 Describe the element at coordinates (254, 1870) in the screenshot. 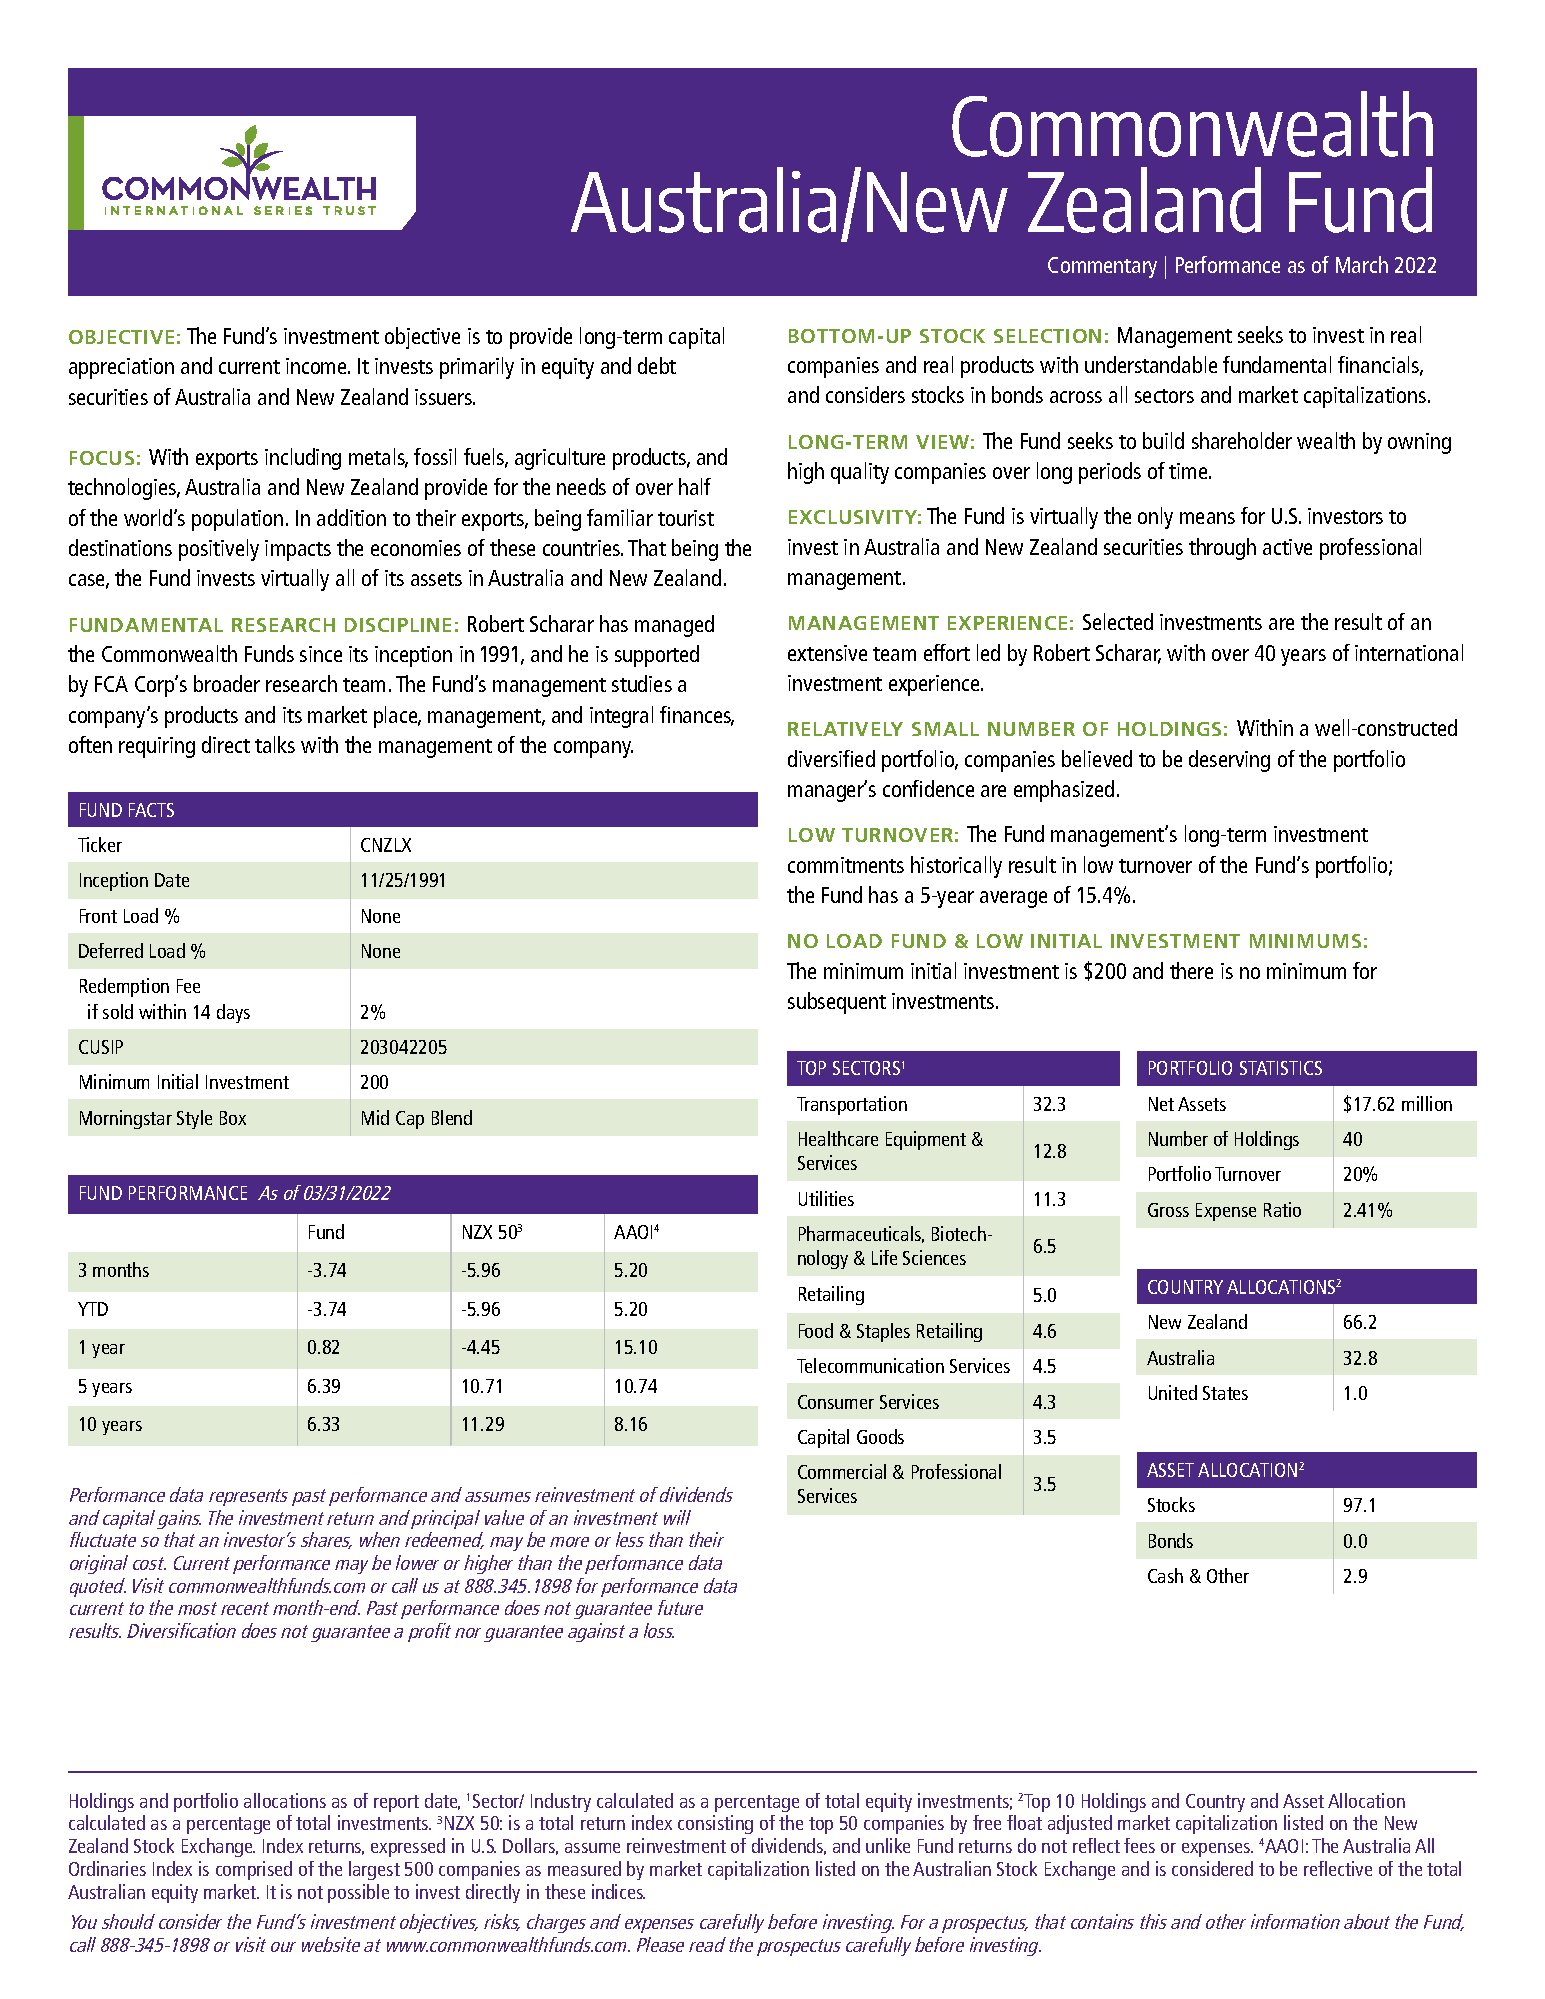

I see `comprised` at that location.
